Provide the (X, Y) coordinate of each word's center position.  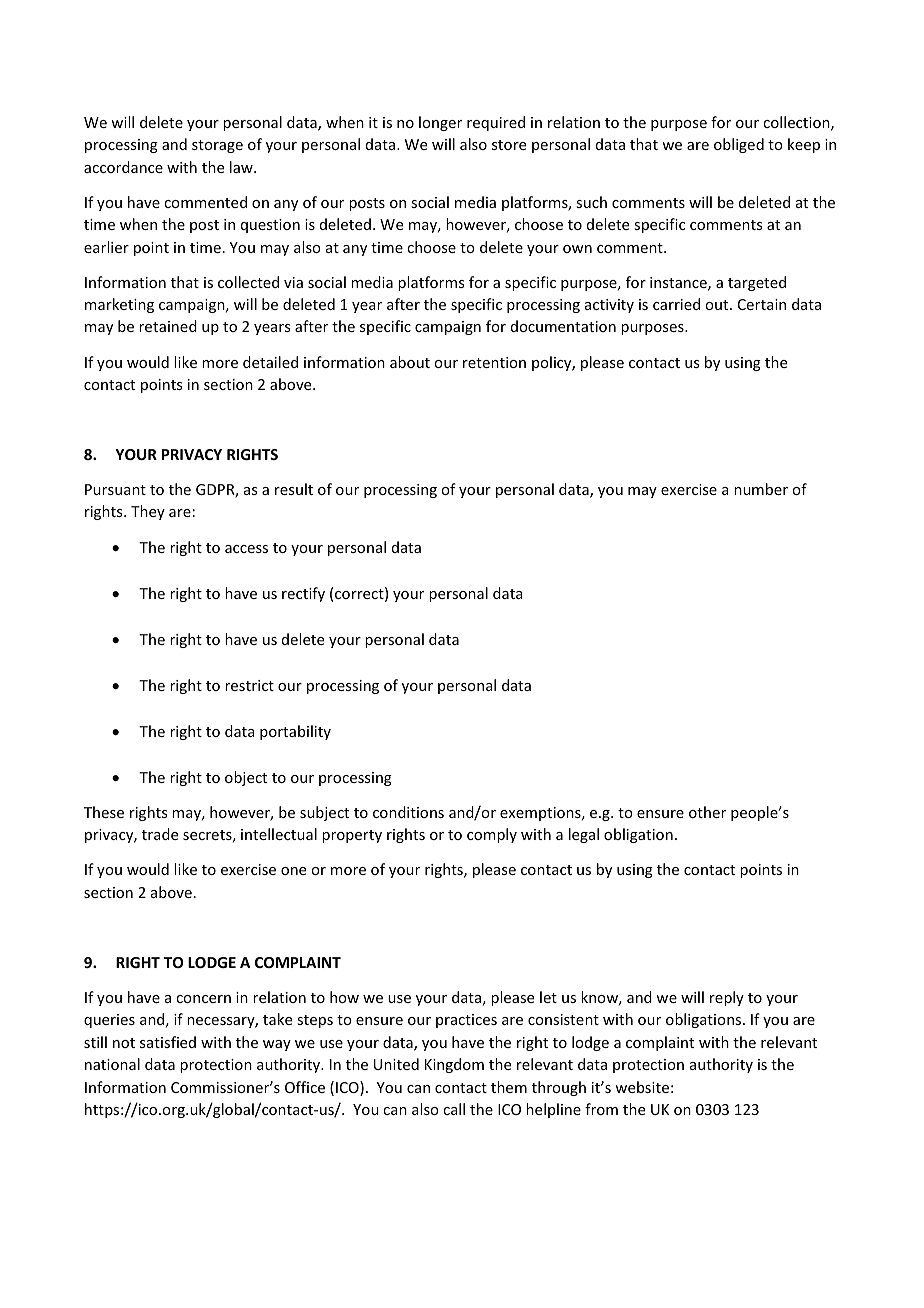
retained (168, 326)
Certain (762, 304)
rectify (303, 594)
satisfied (168, 1042)
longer (440, 123)
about (410, 362)
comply (492, 835)
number (761, 489)
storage (217, 146)
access (246, 549)
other (707, 812)
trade (160, 834)
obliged (739, 145)
